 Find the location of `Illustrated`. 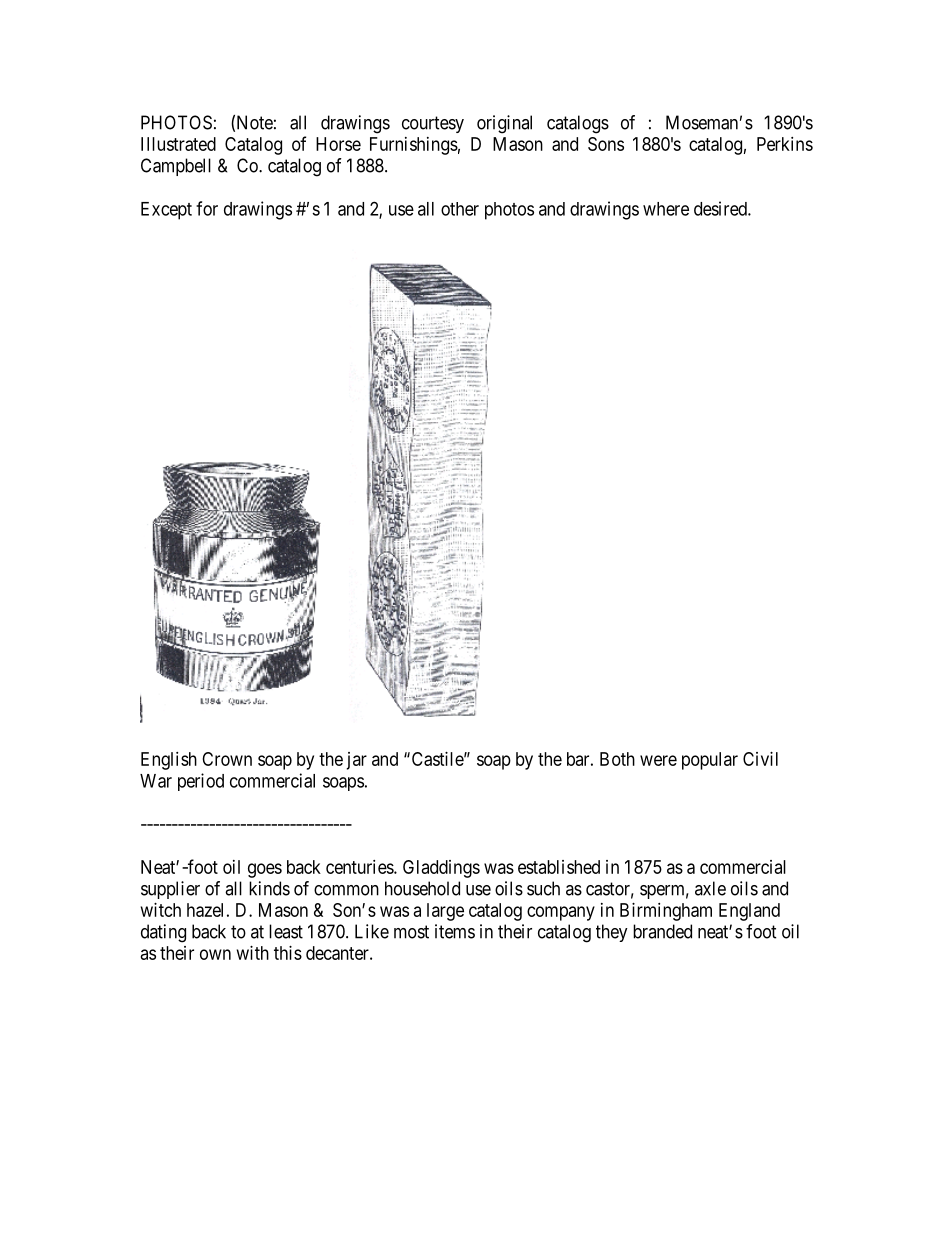

Illustrated is located at coordinates (178, 144).
